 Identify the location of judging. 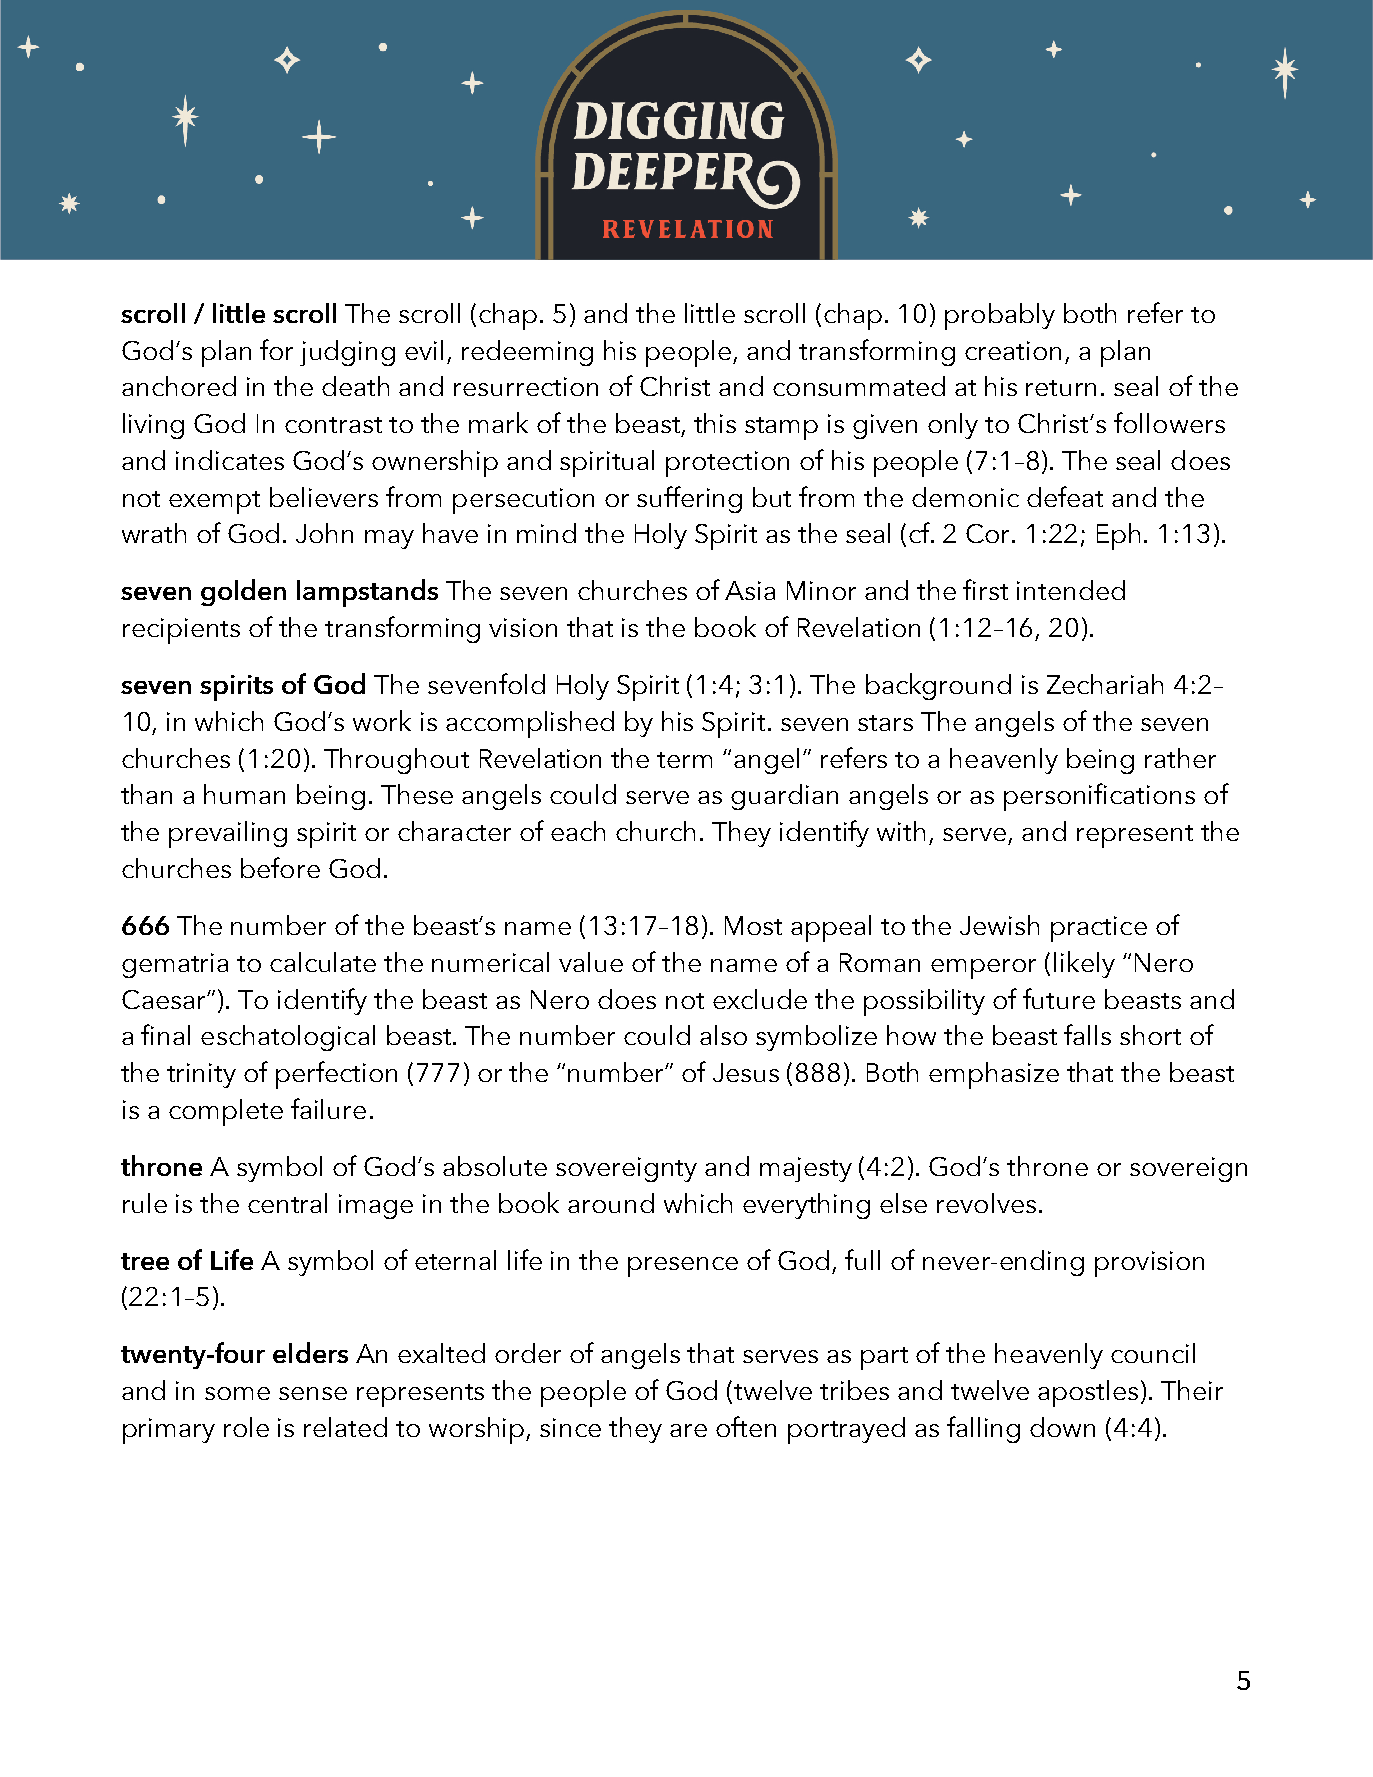
(347, 353).
